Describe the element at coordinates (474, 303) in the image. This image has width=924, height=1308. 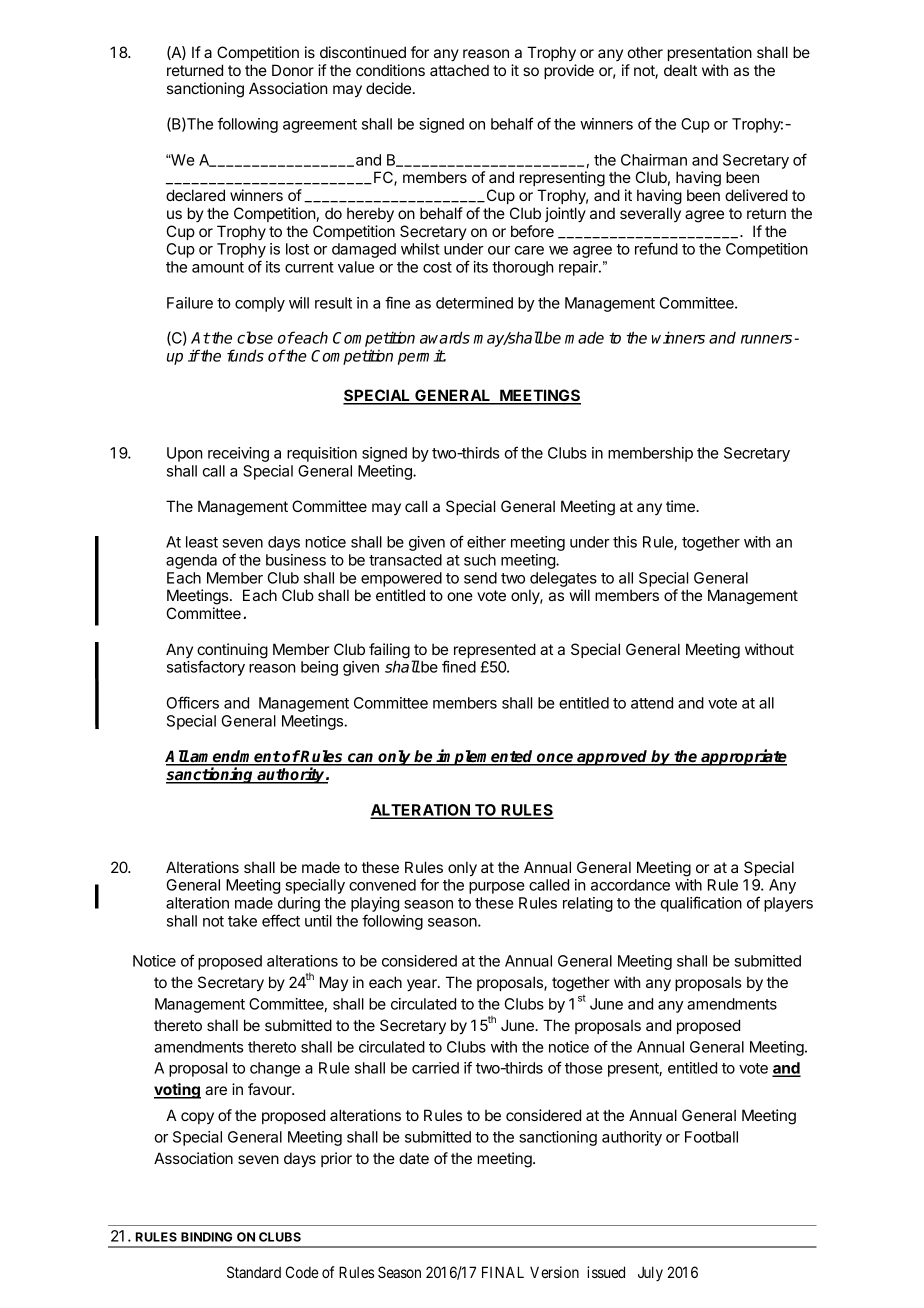
I see `determined` at that location.
